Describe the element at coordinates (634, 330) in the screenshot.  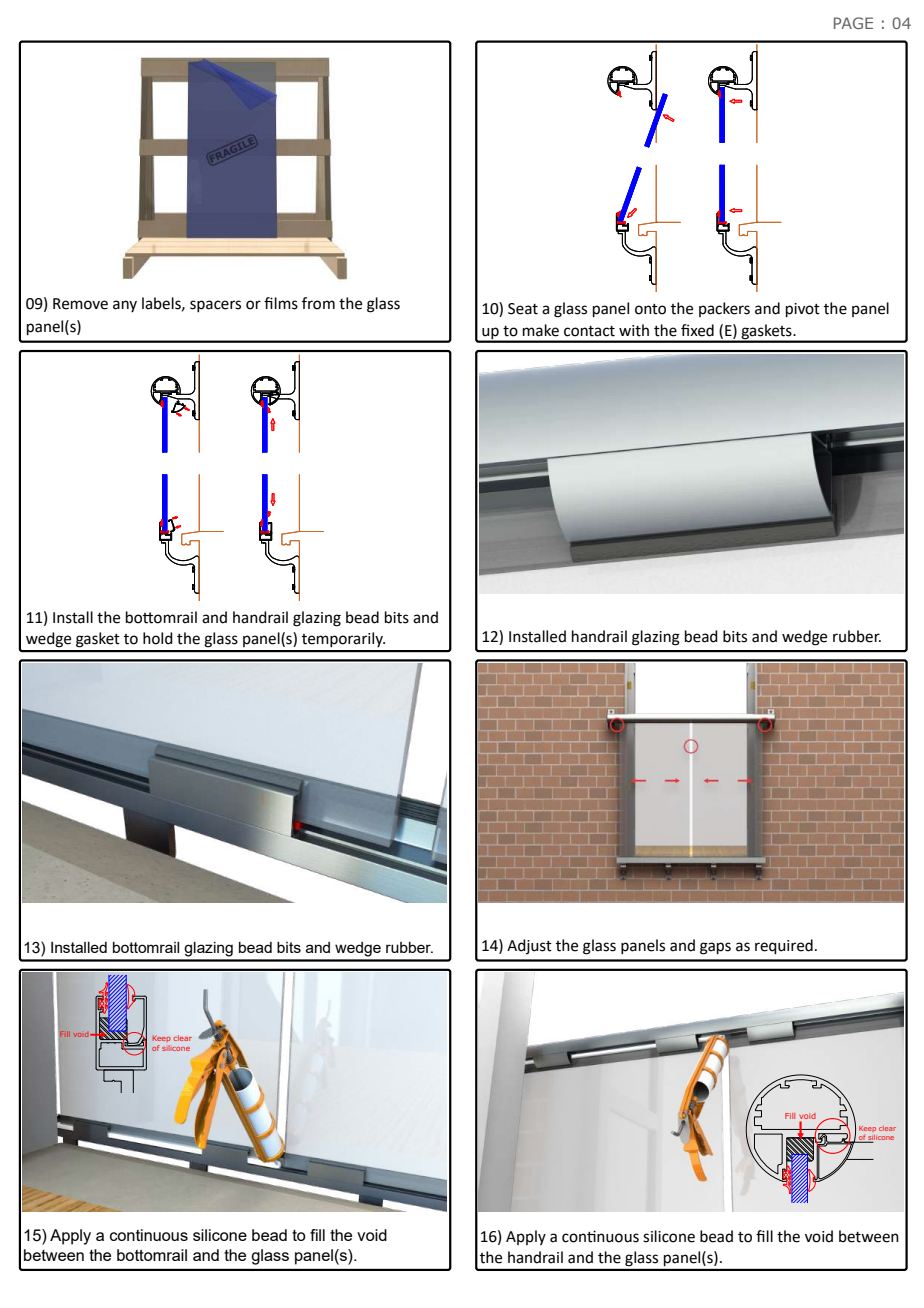
I see `with` at that location.
